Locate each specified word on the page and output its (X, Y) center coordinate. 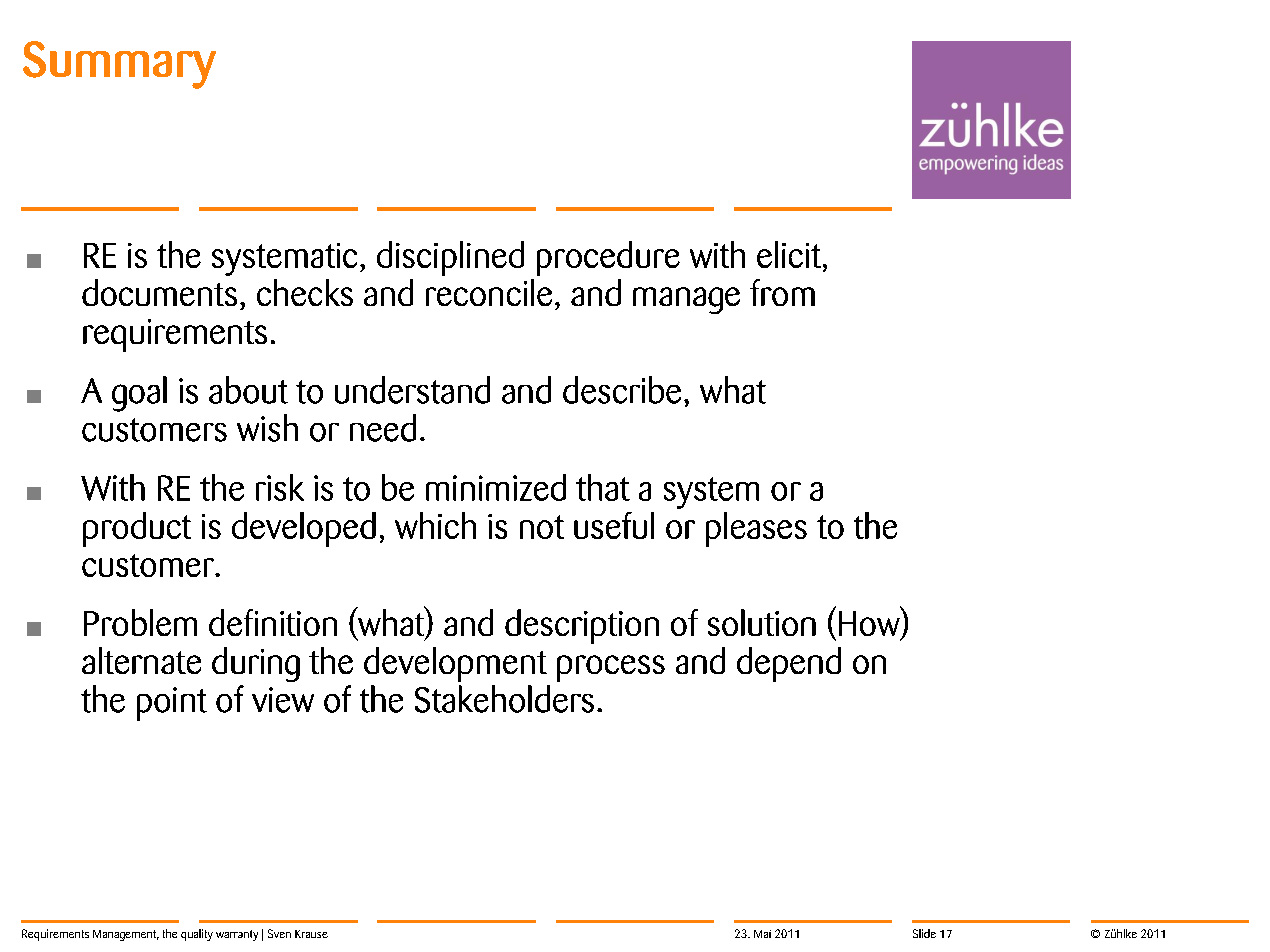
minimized (496, 487)
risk (280, 487)
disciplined (450, 258)
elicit (789, 254)
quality (197, 935)
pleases (756, 529)
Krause (311, 934)
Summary (119, 65)
